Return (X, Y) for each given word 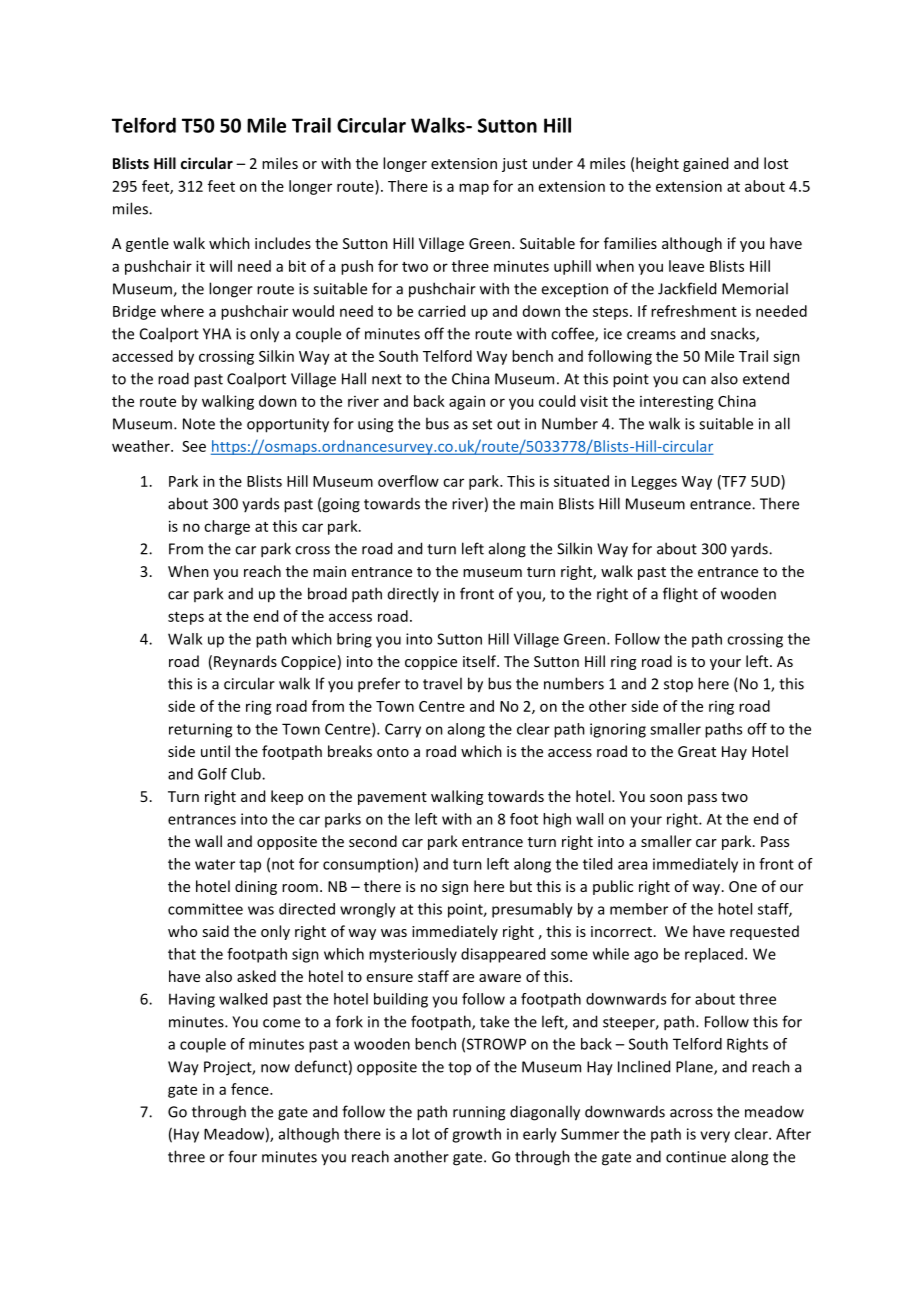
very (715, 1137)
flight (680, 595)
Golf (212, 774)
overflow (408, 481)
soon (666, 798)
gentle (147, 244)
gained (705, 164)
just (514, 165)
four (242, 1156)
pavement (392, 798)
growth (476, 1135)
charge (227, 527)
